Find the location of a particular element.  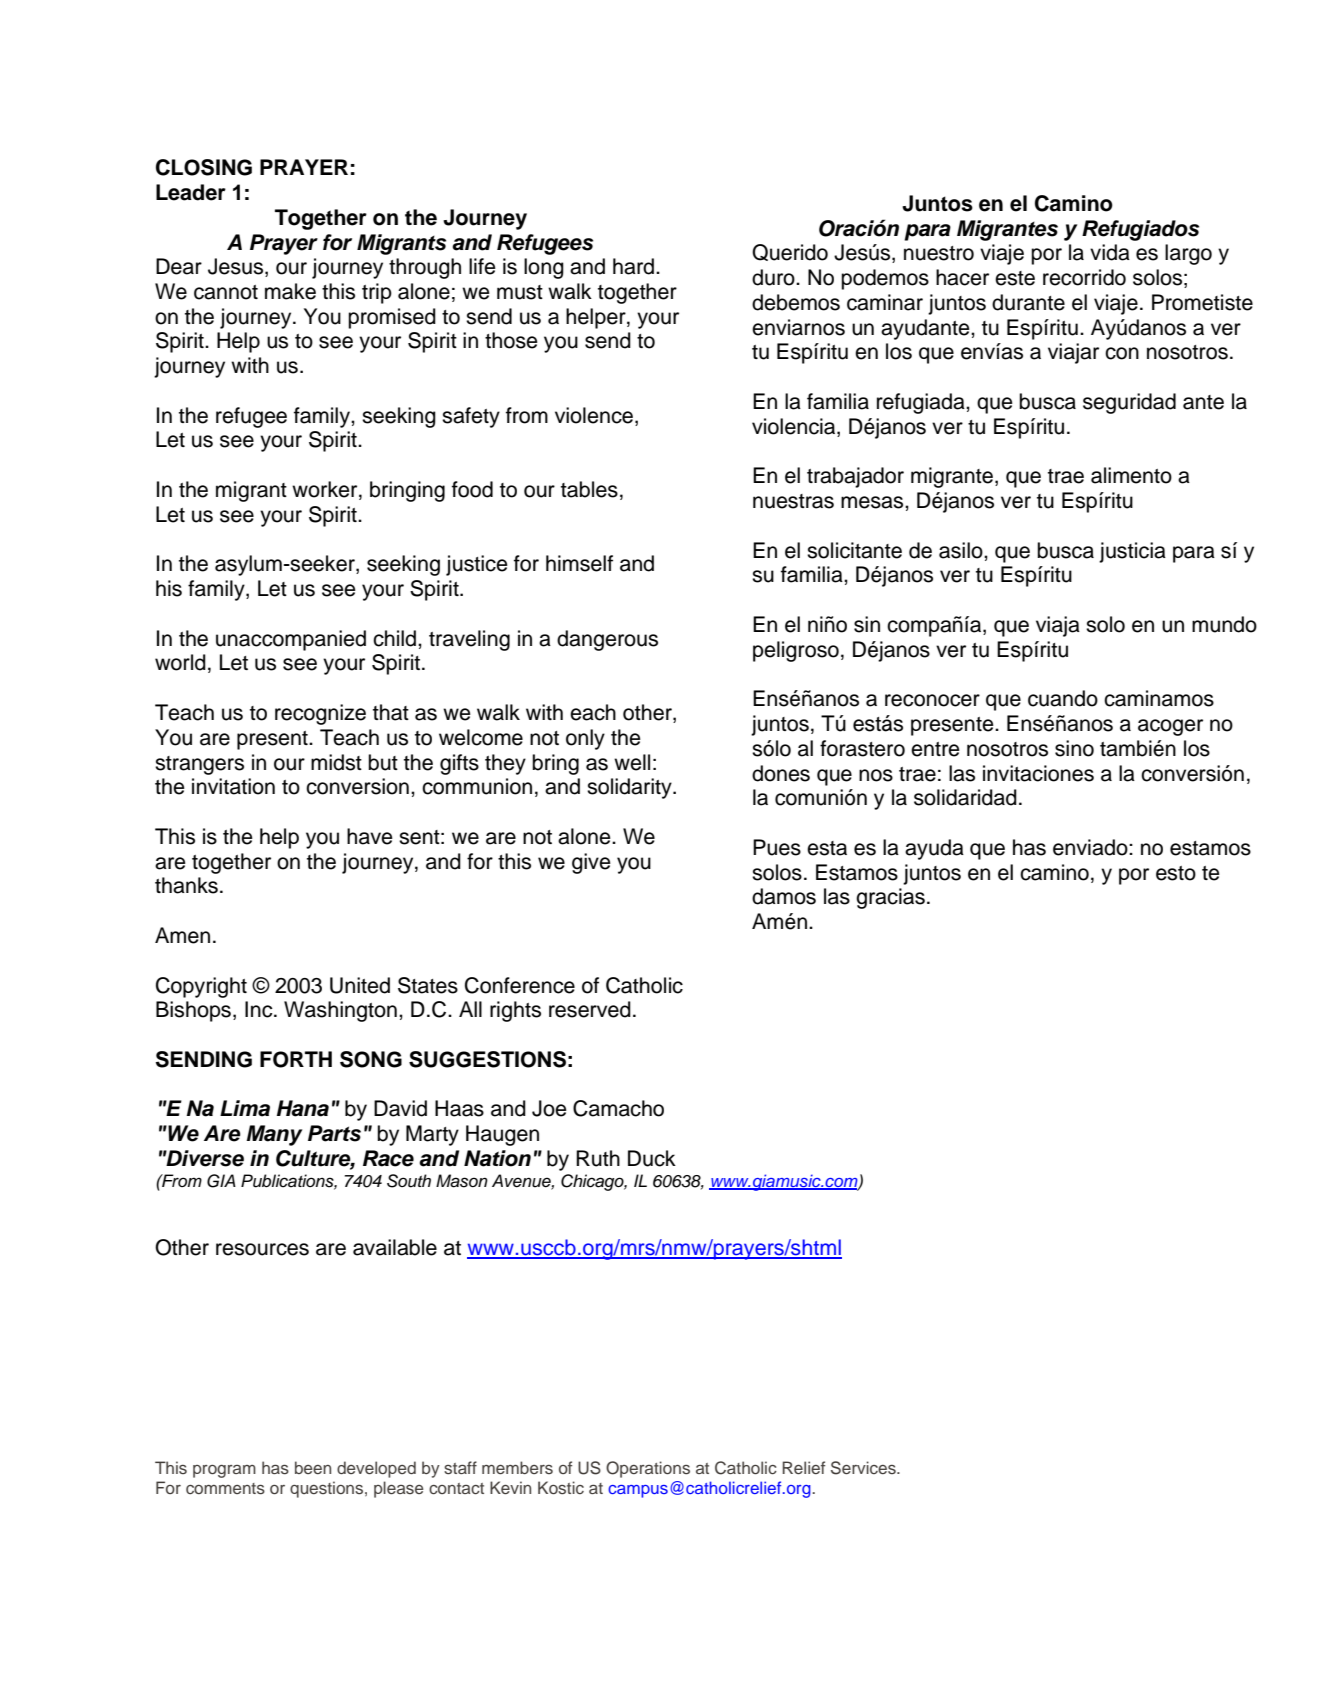

tables is located at coordinates (589, 489).
